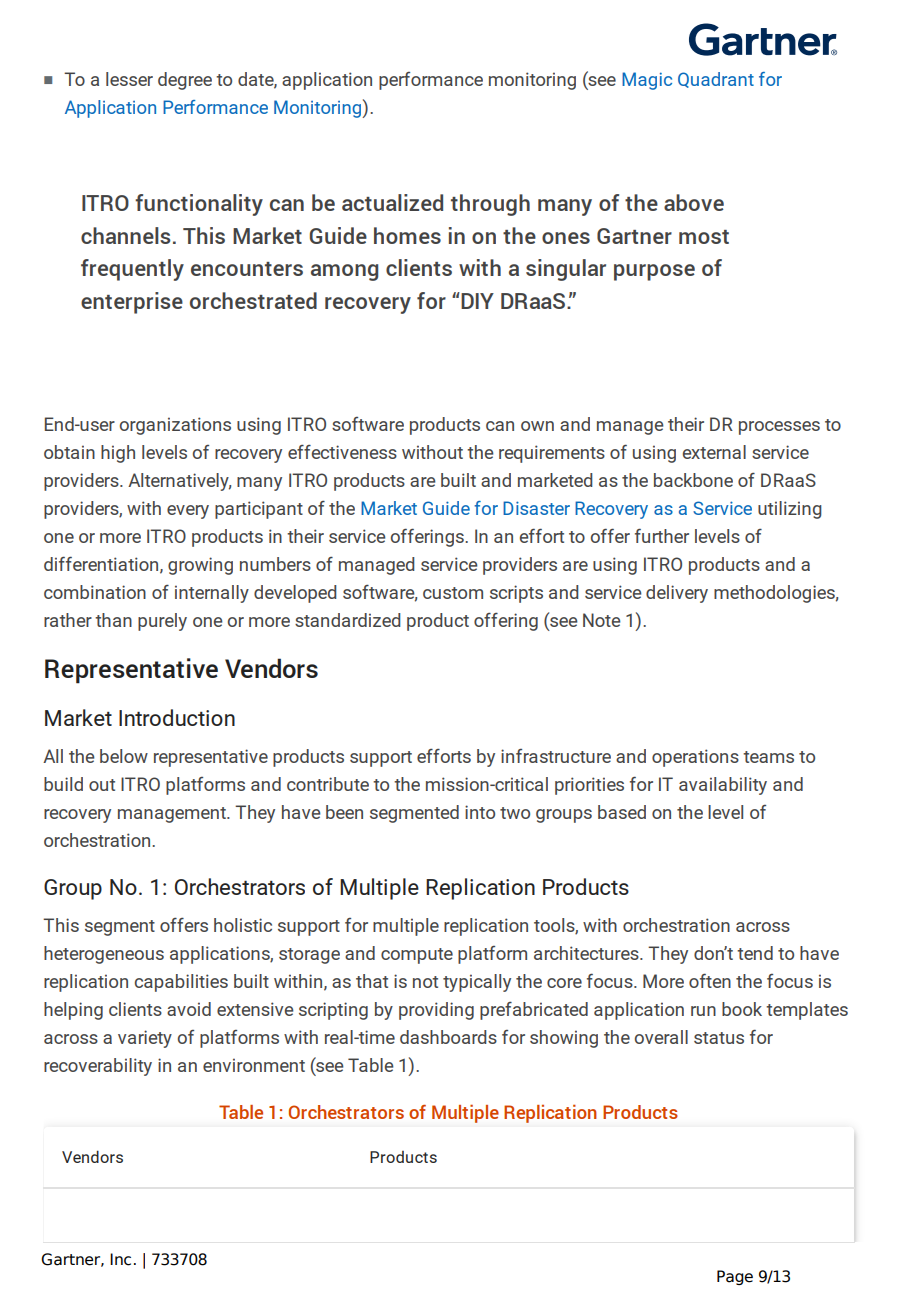  I want to click on operations, so click(695, 758).
